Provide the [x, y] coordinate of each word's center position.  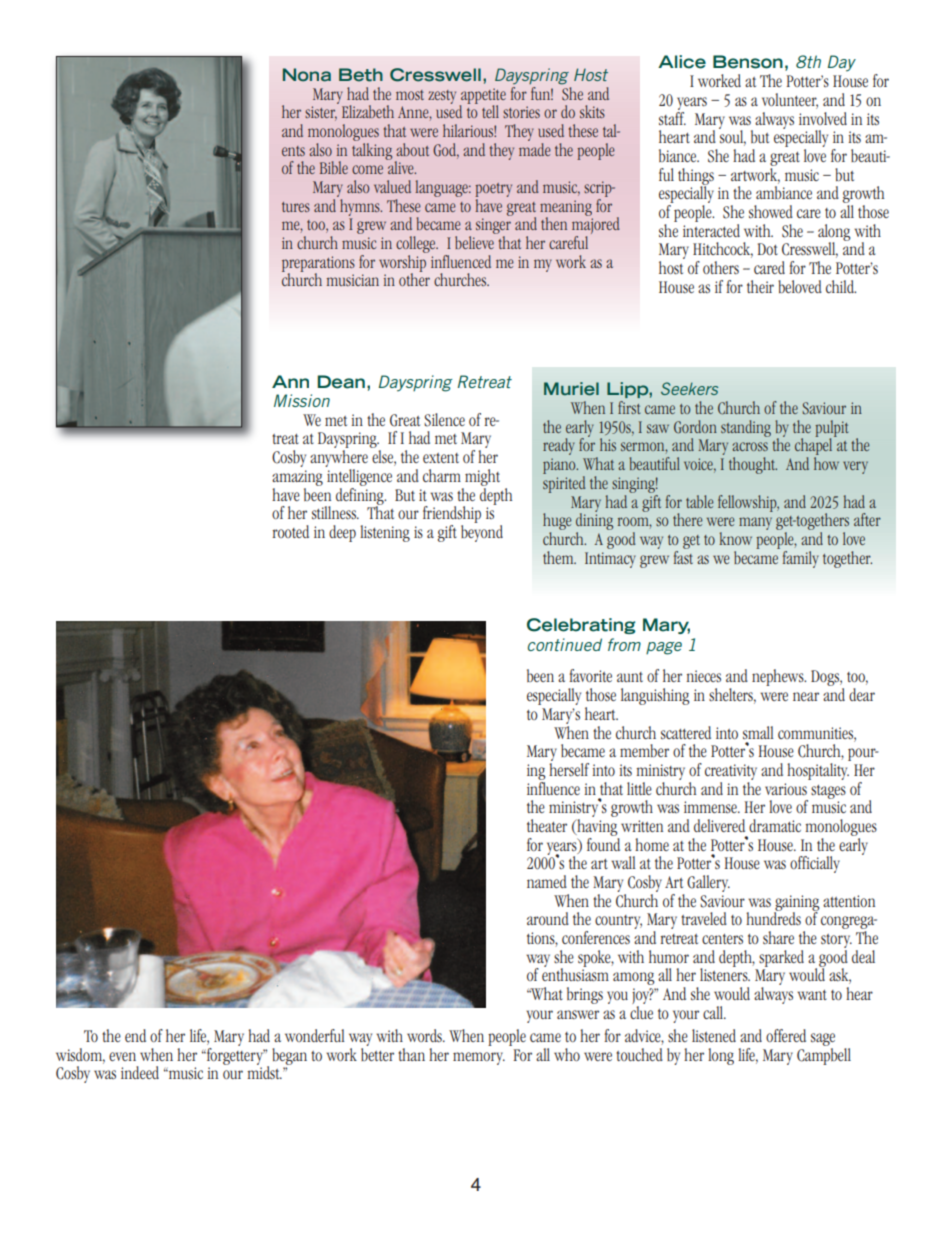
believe [474, 242]
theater [547, 825]
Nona [307, 75]
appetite [482, 97]
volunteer [790, 101]
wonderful [315, 1035]
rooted [290, 531]
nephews [779, 677]
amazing [297, 478]
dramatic [775, 825]
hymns [360, 206]
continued [565, 644]
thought [753, 465]
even [122, 1056]
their [760, 286]
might [482, 477]
